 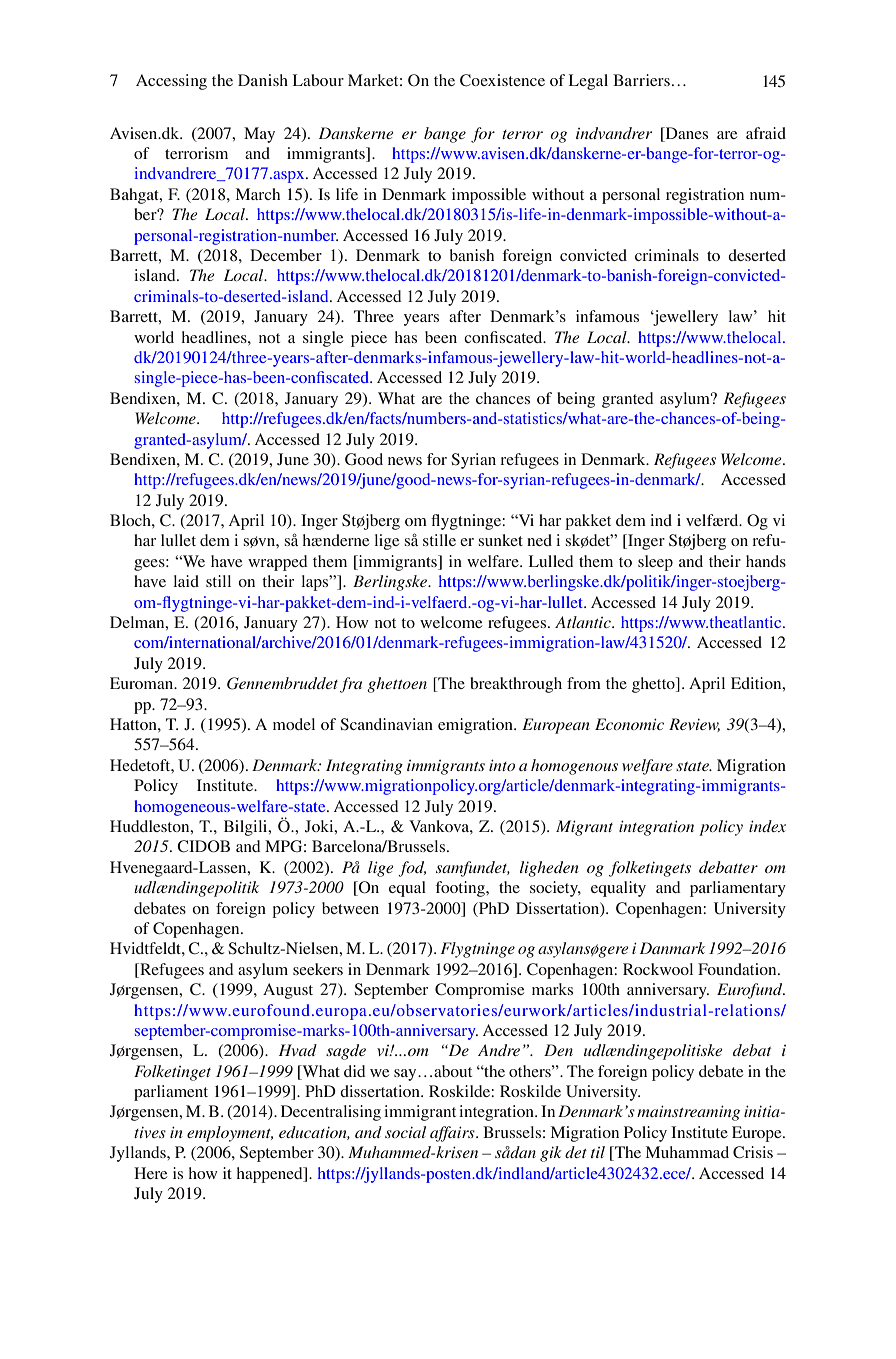 I want to click on affairs, so click(x=453, y=1134).
